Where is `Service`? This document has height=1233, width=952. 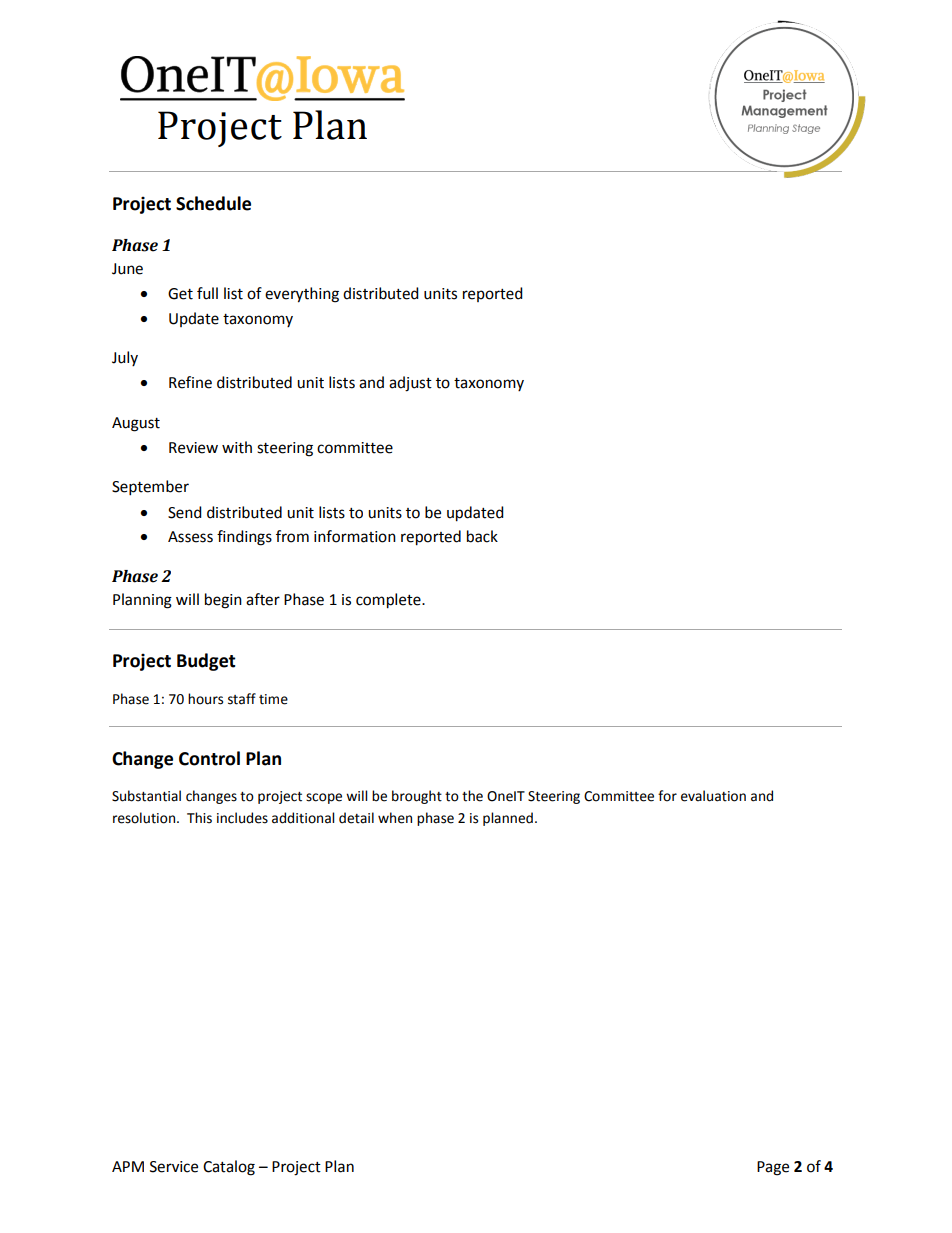 Service is located at coordinates (174, 1167).
